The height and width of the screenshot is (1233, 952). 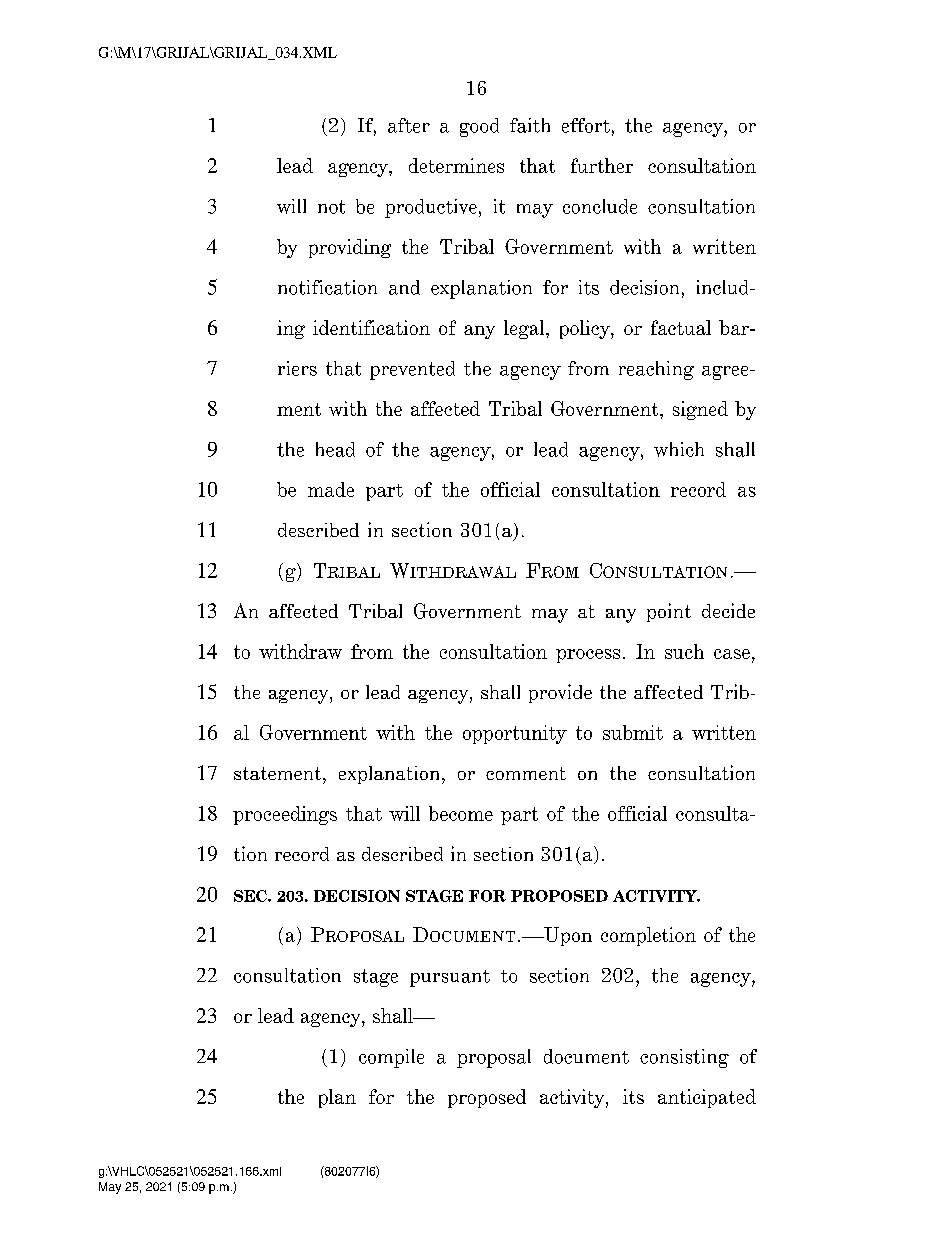 What do you see at coordinates (391, 1058) in the screenshot?
I see `compile` at bounding box center [391, 1058].
